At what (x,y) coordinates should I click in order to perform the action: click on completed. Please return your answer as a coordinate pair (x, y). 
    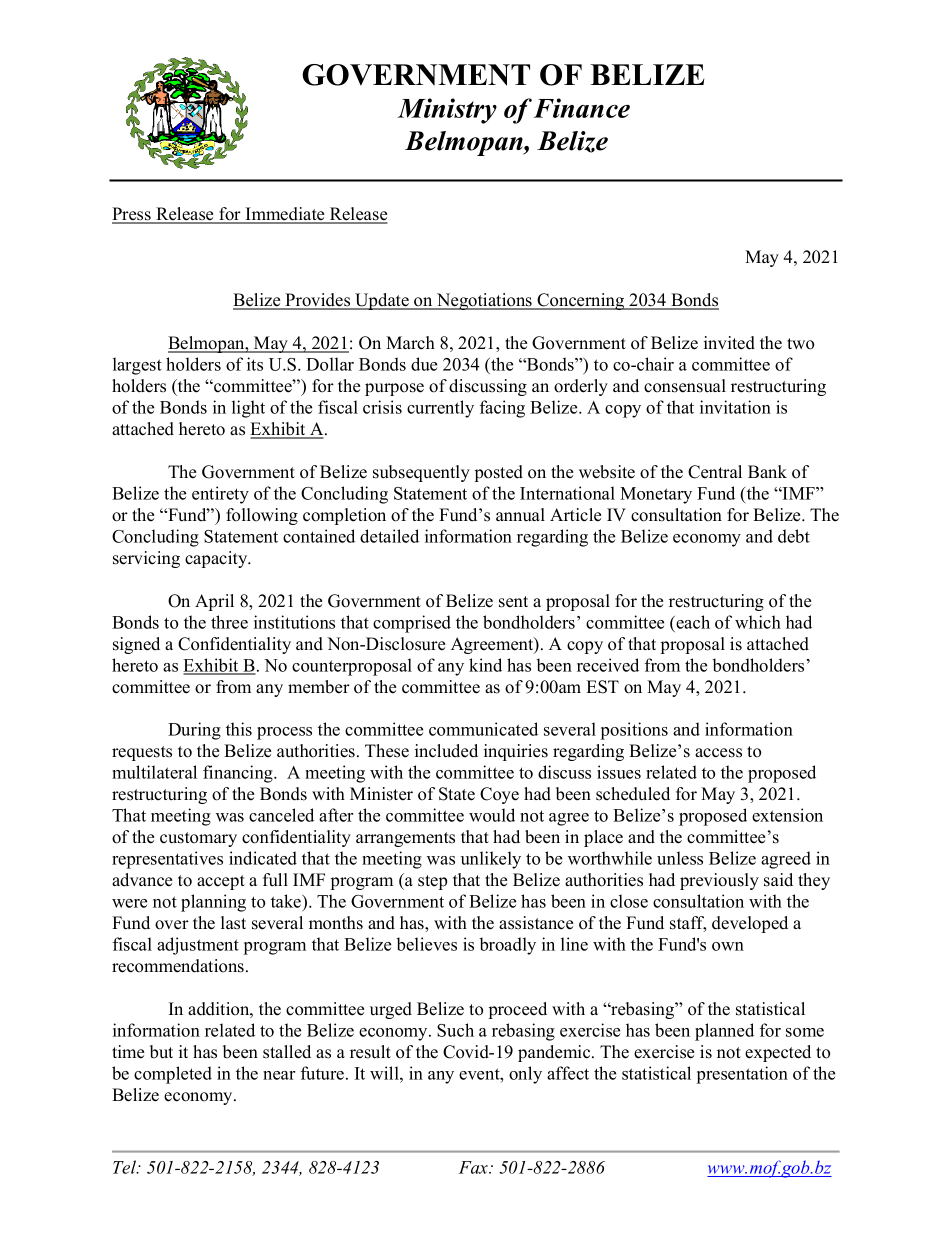
    Looking at the image, I should click on (173, 1075).
